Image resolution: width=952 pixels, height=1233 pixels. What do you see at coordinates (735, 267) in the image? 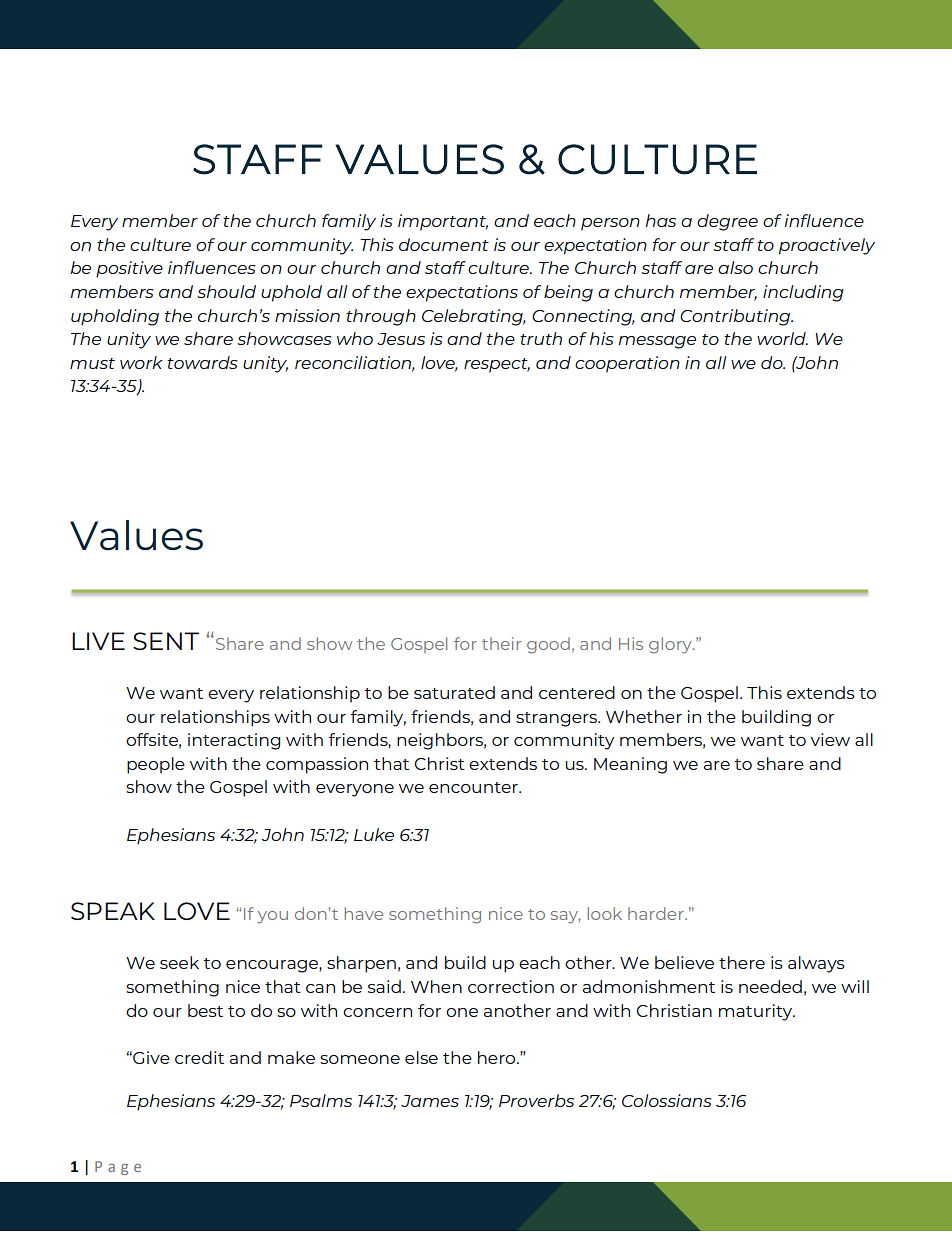
I see `also` at bounding box center [735, 267].
